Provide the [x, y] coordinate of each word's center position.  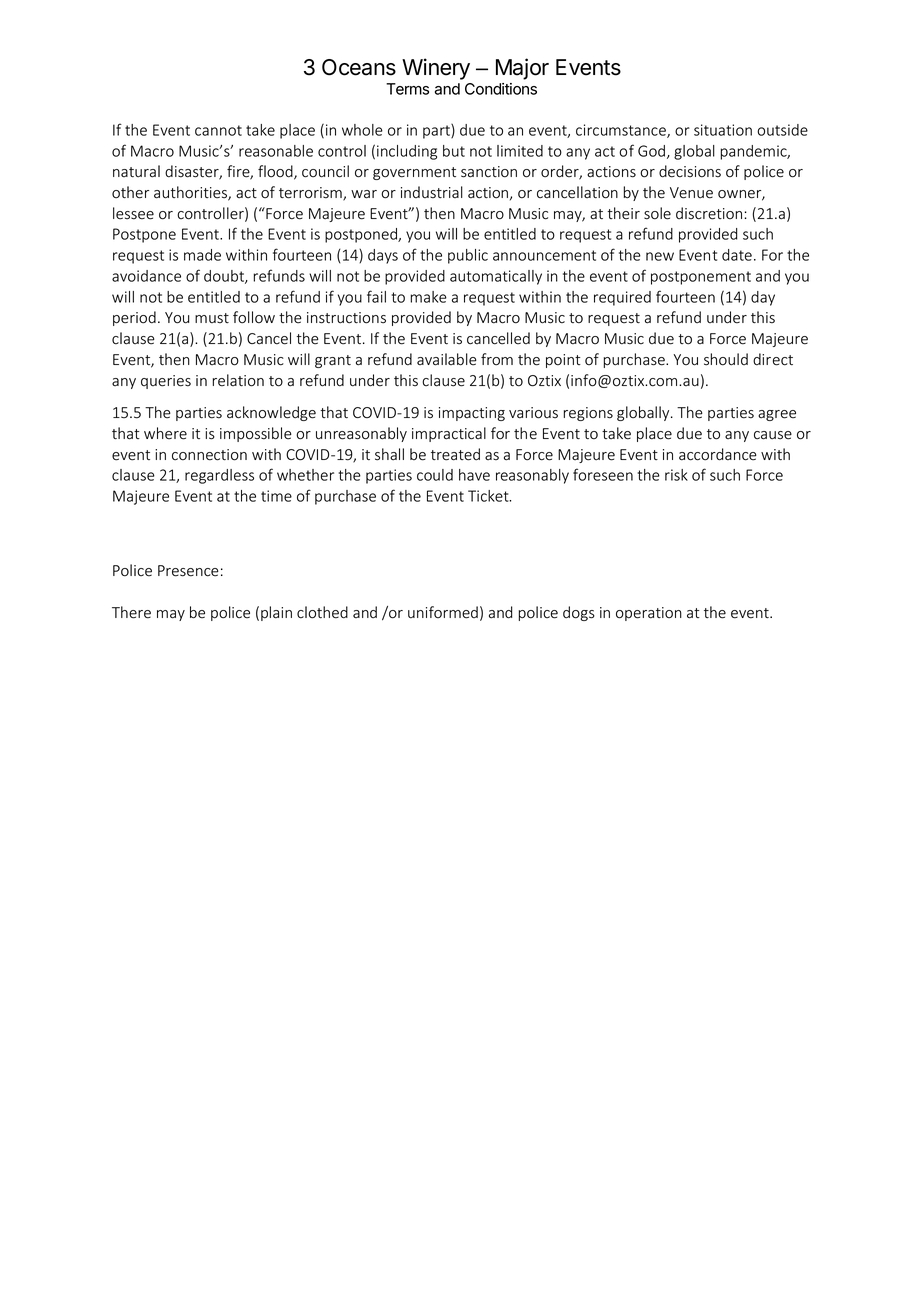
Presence [188, 571]
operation [649, 614]
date [737, 255]
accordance [718, 454]
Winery [436, 69]
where [165, 433]
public [468, 256]
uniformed [443, 612]
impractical [449, 434]
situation [723, 130]
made [202, 255]
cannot [218, 130]
